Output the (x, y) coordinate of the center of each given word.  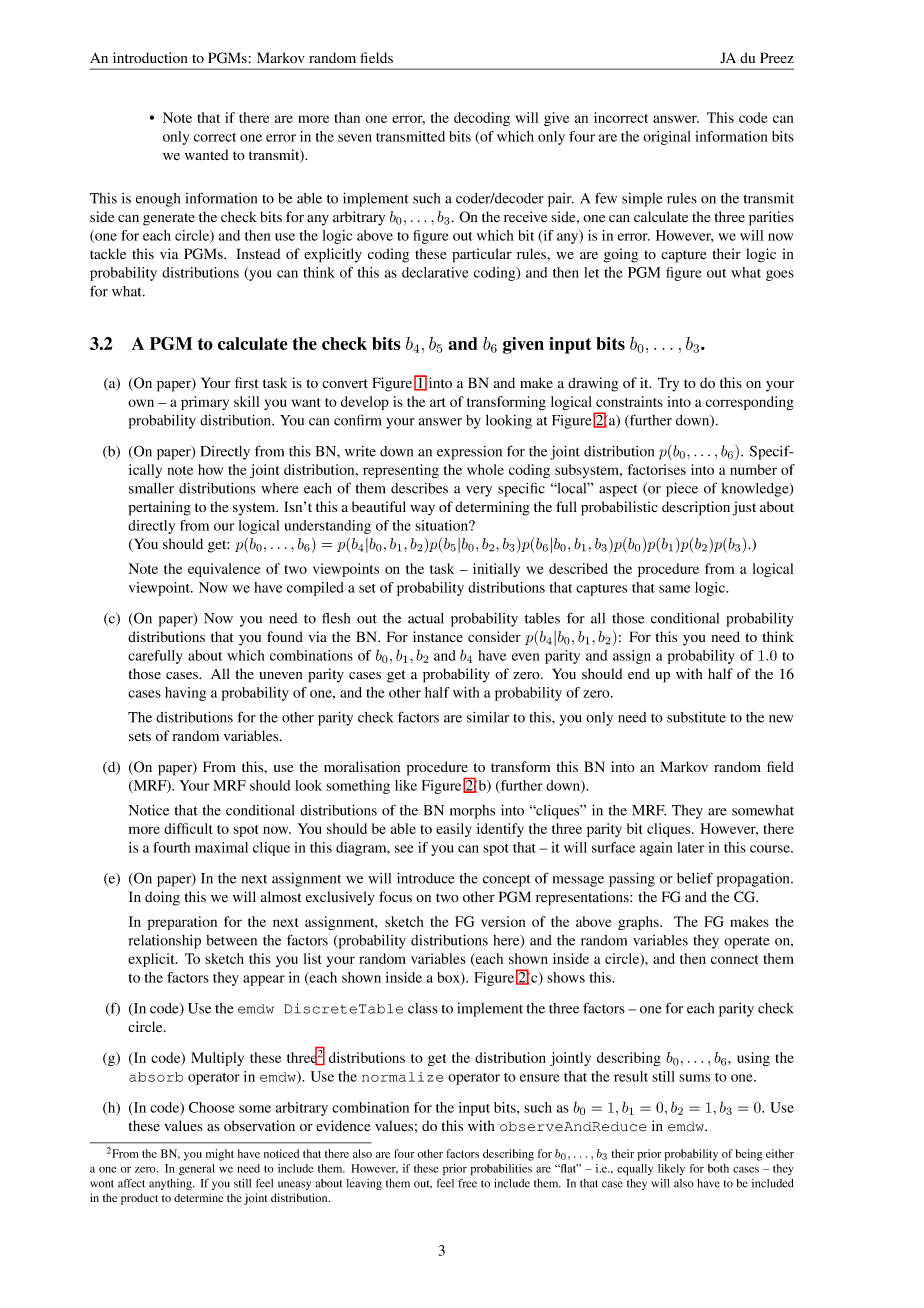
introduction (150, 57)
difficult (188, 828)
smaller (151, 488)
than (347, 117)
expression (469, 453)
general (197, 1170)
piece (682, 489)
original (667, 138)
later (690, 847)
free (468, 1183)
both (718, 1168)
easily (454, 830)
